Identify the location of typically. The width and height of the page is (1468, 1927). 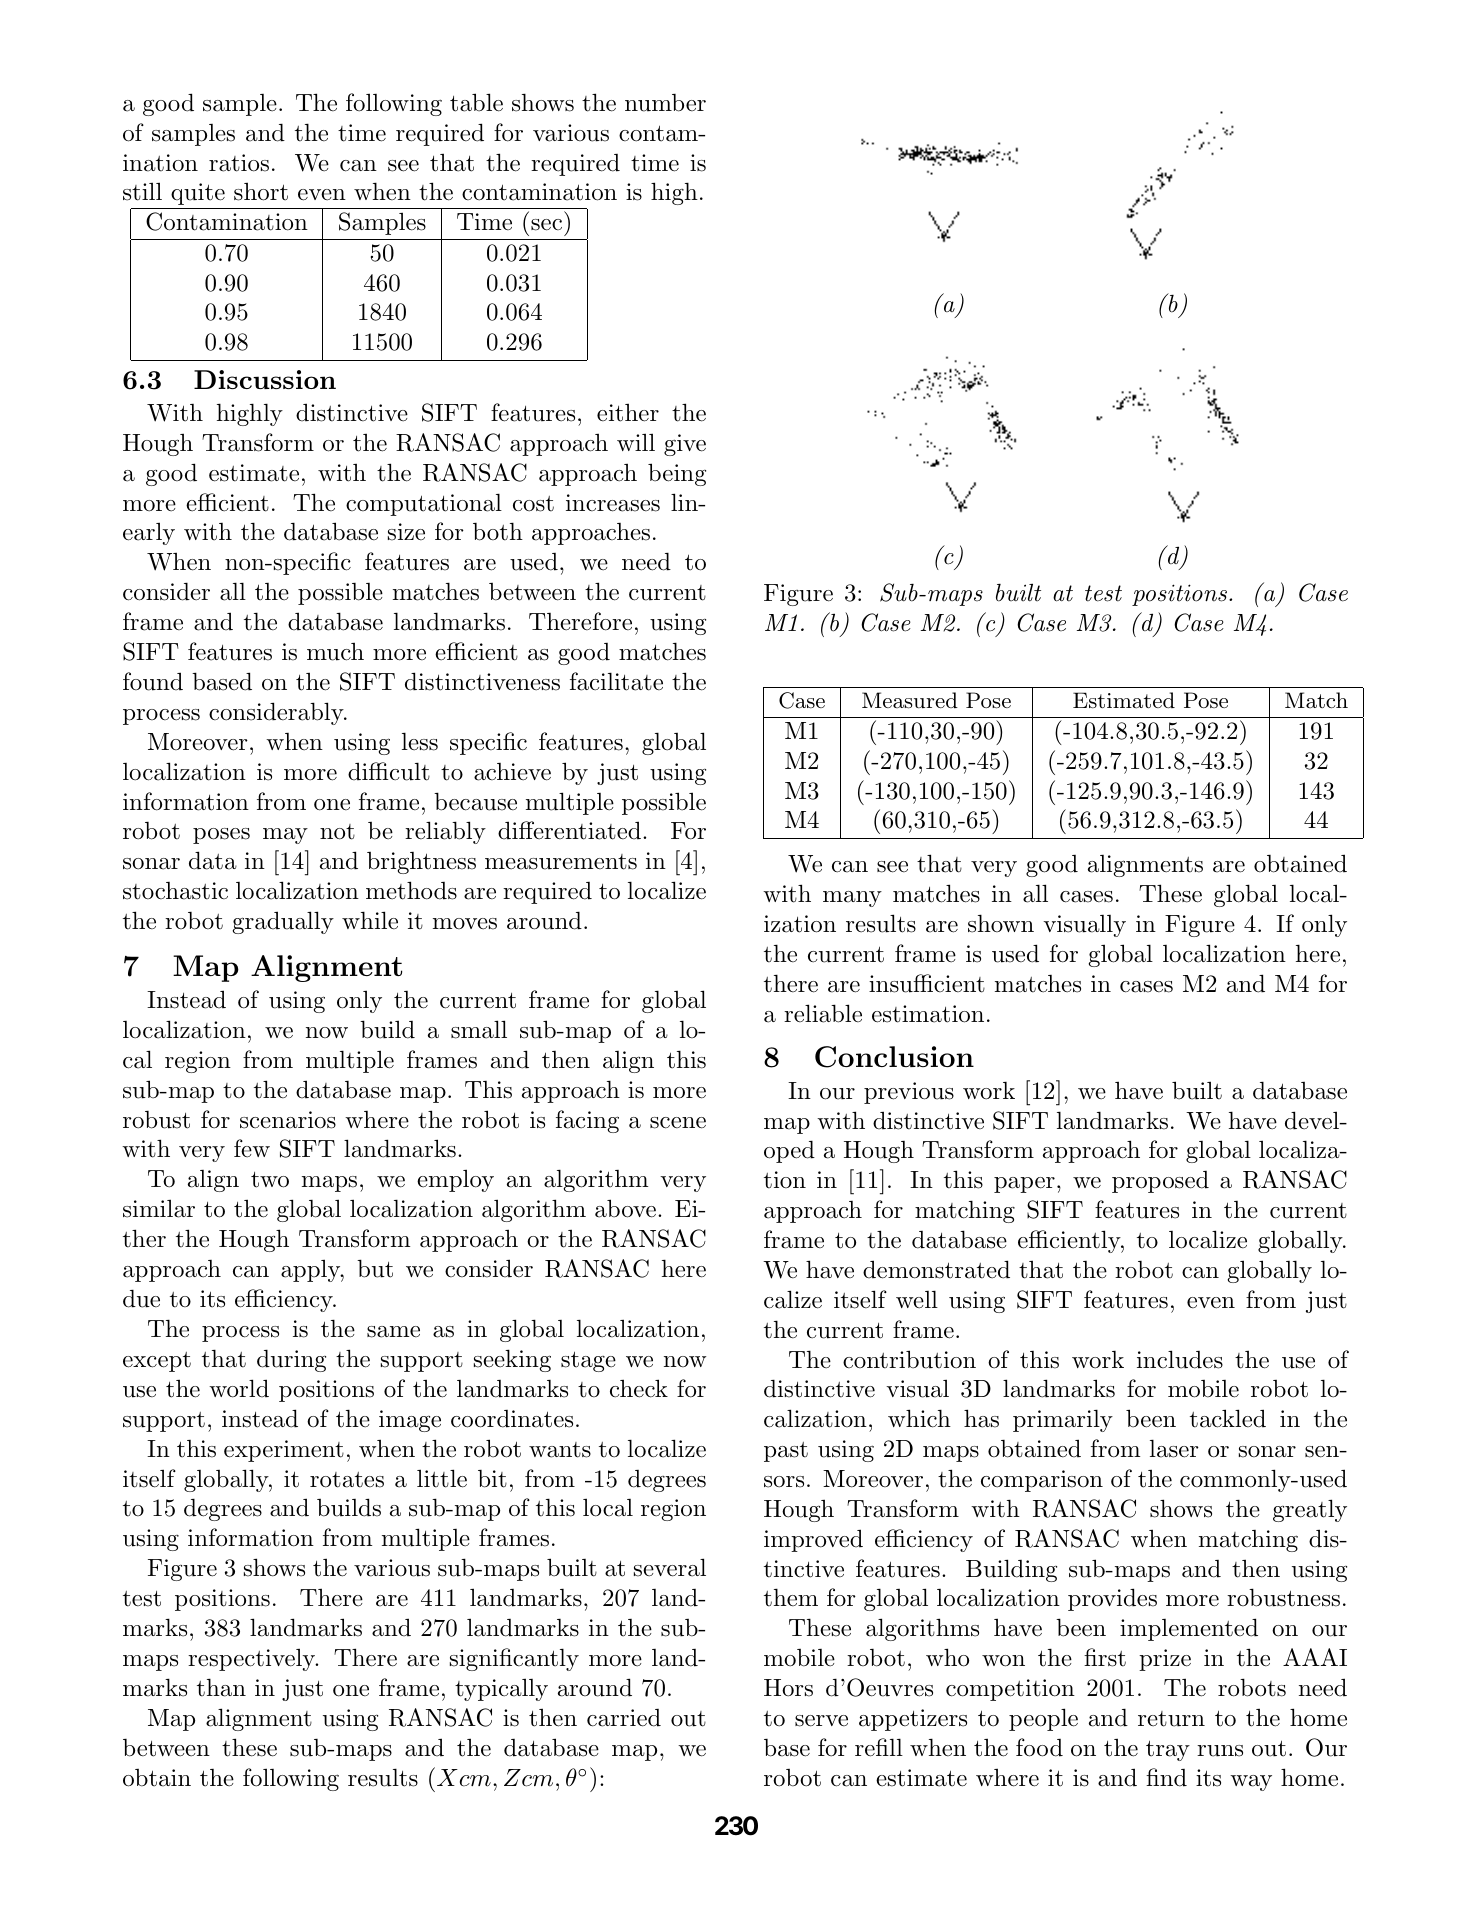
(501, 1689).
